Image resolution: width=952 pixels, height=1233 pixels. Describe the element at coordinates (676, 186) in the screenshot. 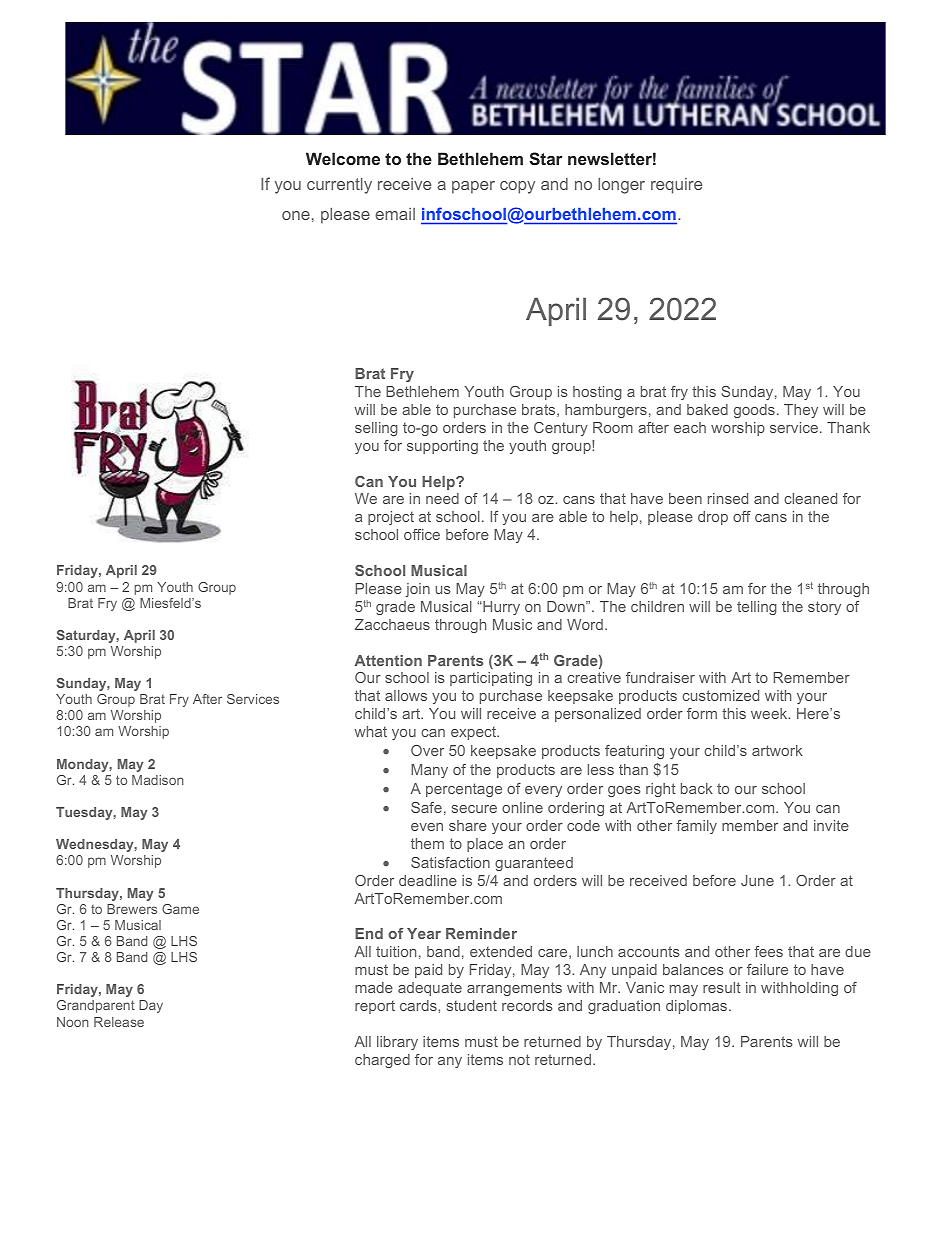

I see `require` at that location.
